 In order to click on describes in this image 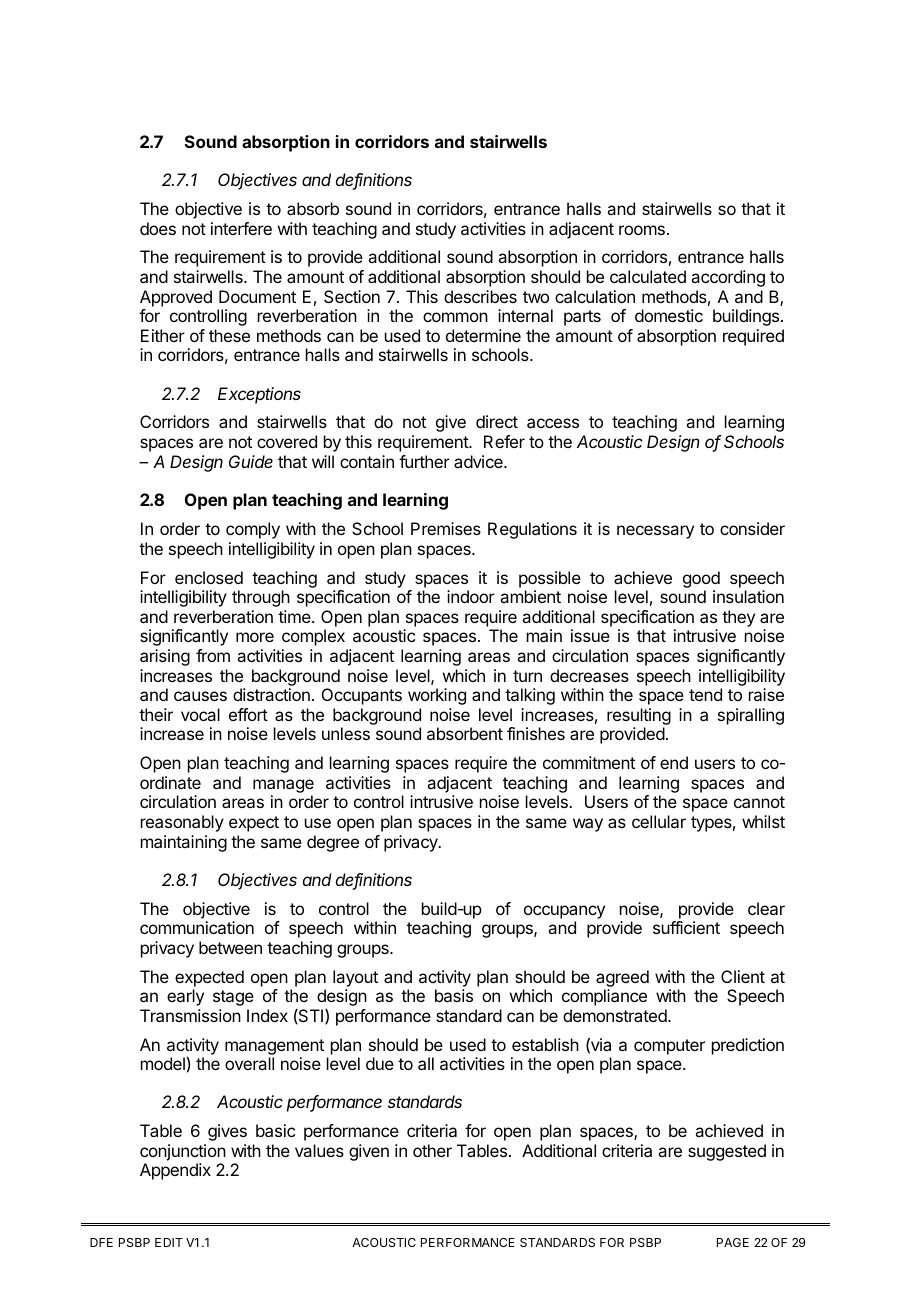, I will do `click(480, 296)`.
